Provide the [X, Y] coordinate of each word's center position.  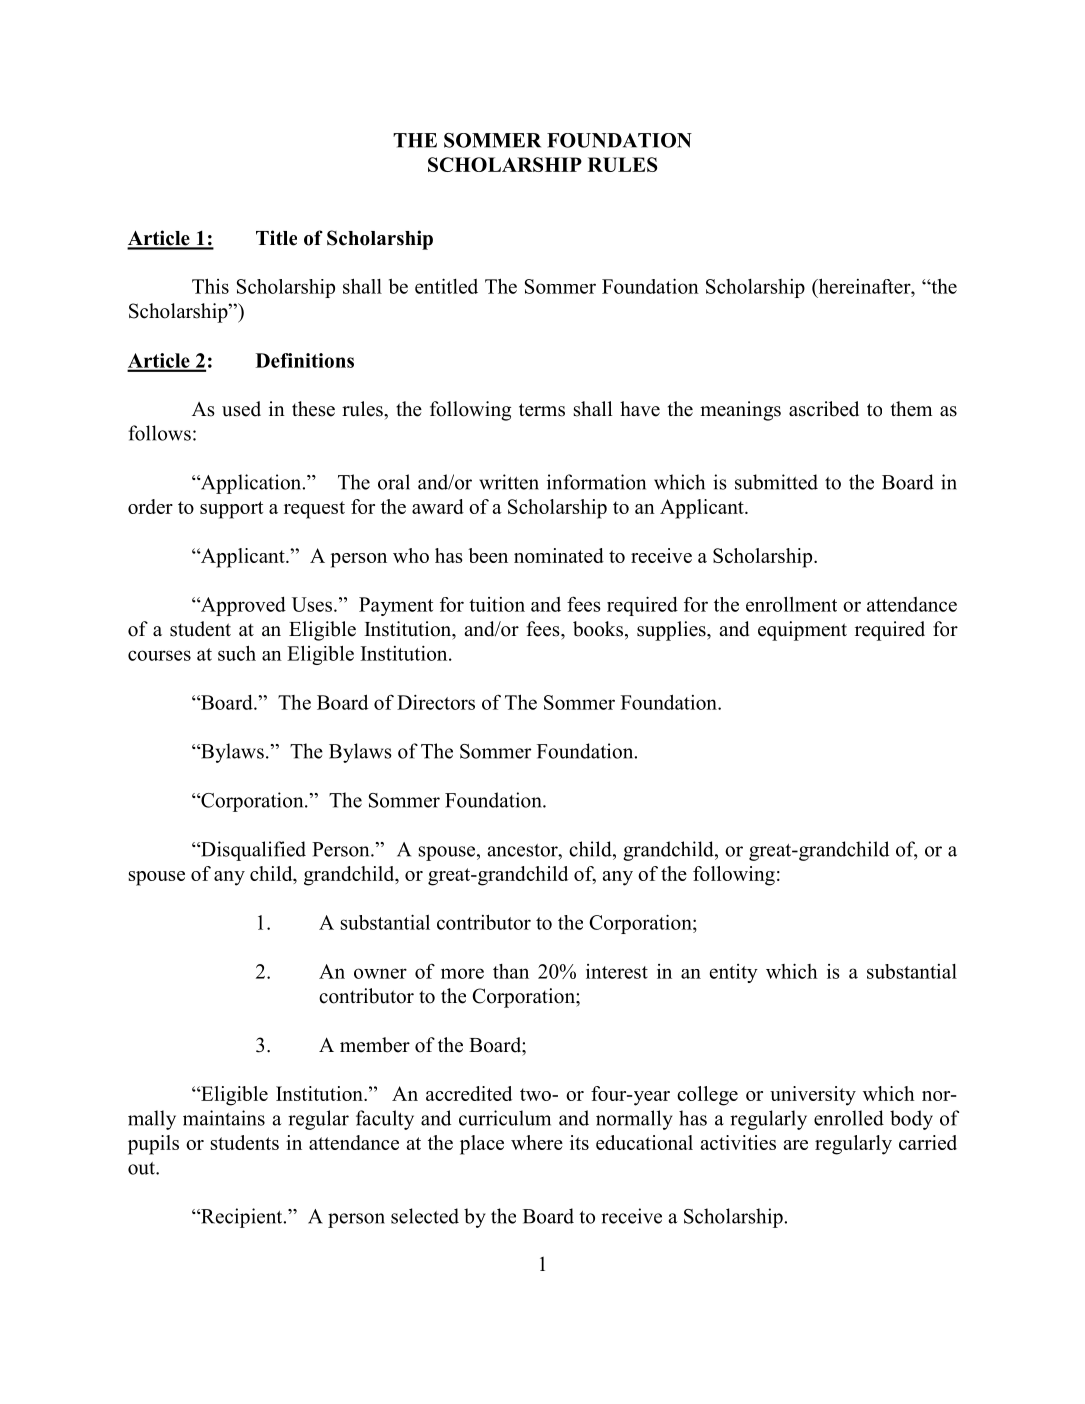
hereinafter [864, 286]
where [537, 1142]
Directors [436, 702]
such [237, 653]
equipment [802, 631]
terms [542, 410]
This [210, 286]
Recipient [242, 1218]
